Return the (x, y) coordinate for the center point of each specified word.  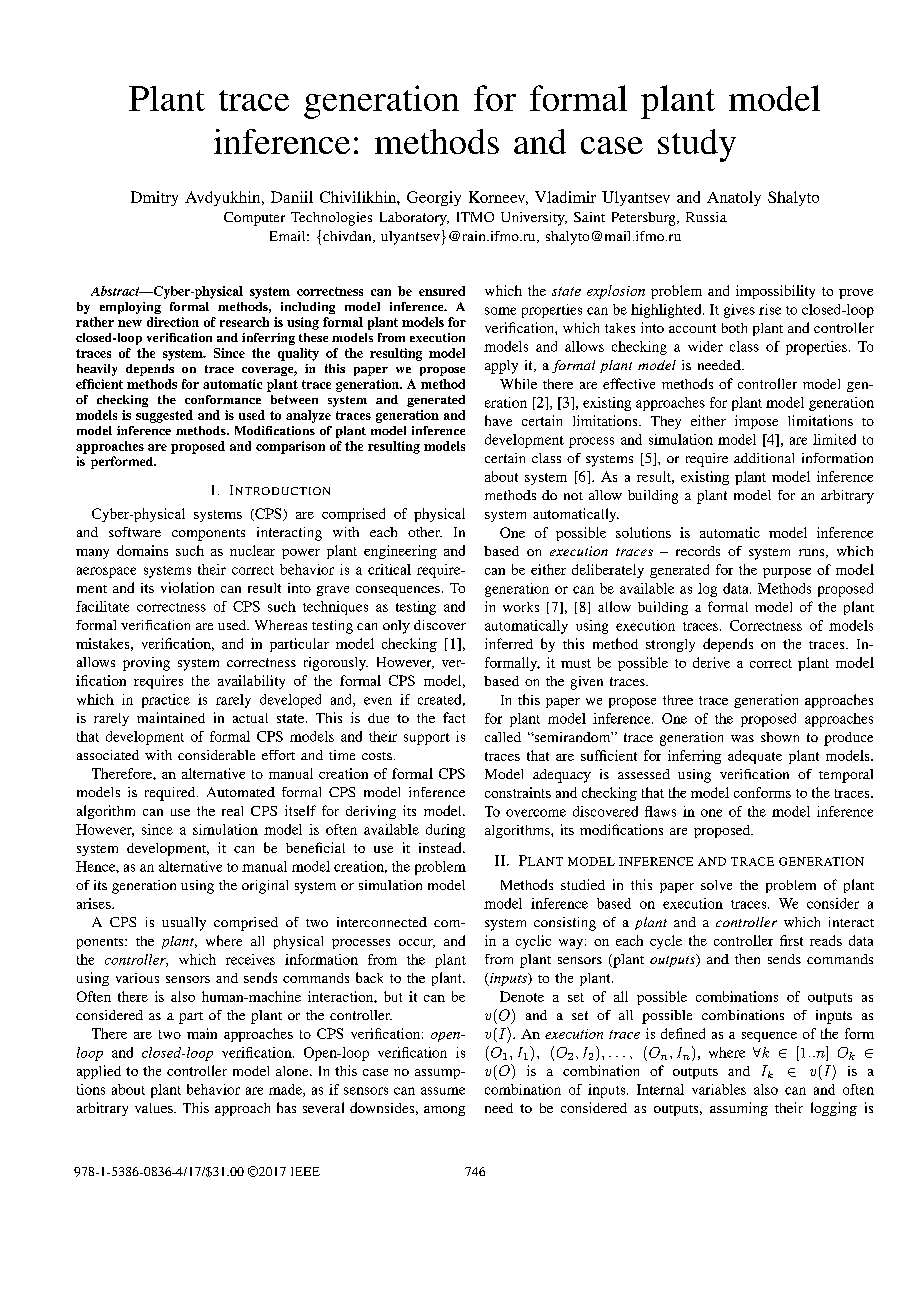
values (155, 1108)
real (232, 811)
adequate (755, 757)
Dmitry (154, 198)
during (445, 831)
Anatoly (734, 198)
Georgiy (434, 198)
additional (764, 458)
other (425, 532)
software (135, 532)
